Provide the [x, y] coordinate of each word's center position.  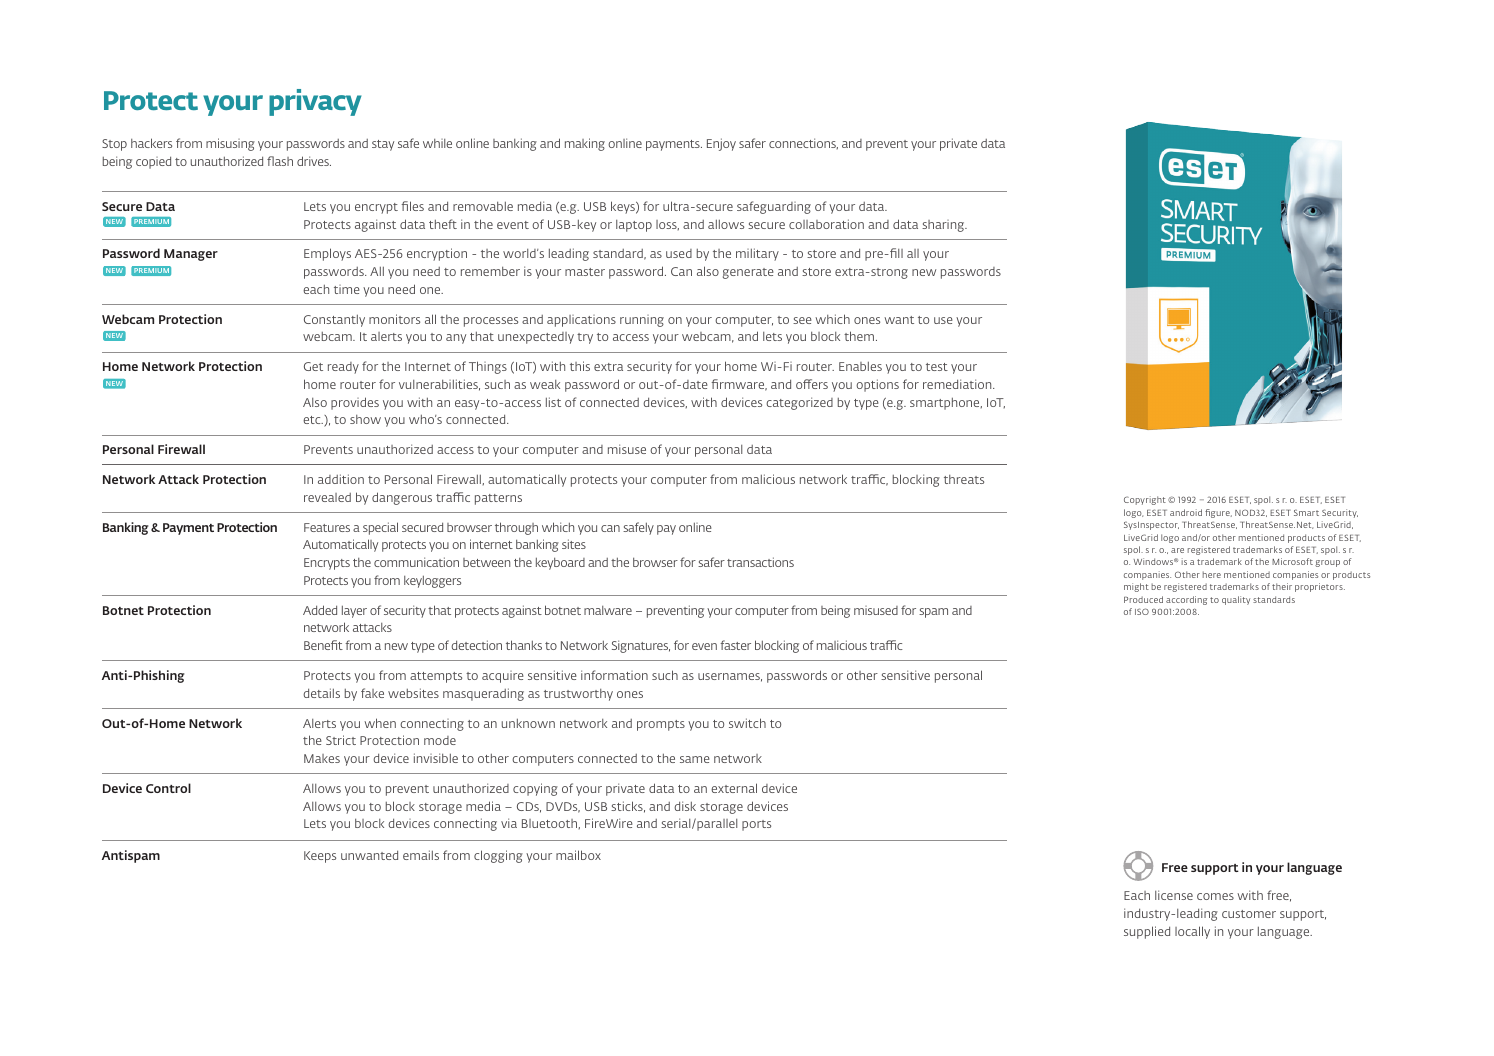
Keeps [320, 857]
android [1186, 512]
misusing [230, 144]
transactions [760, 562]
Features [327, 527]
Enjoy [721, 144]
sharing [944, 226]
